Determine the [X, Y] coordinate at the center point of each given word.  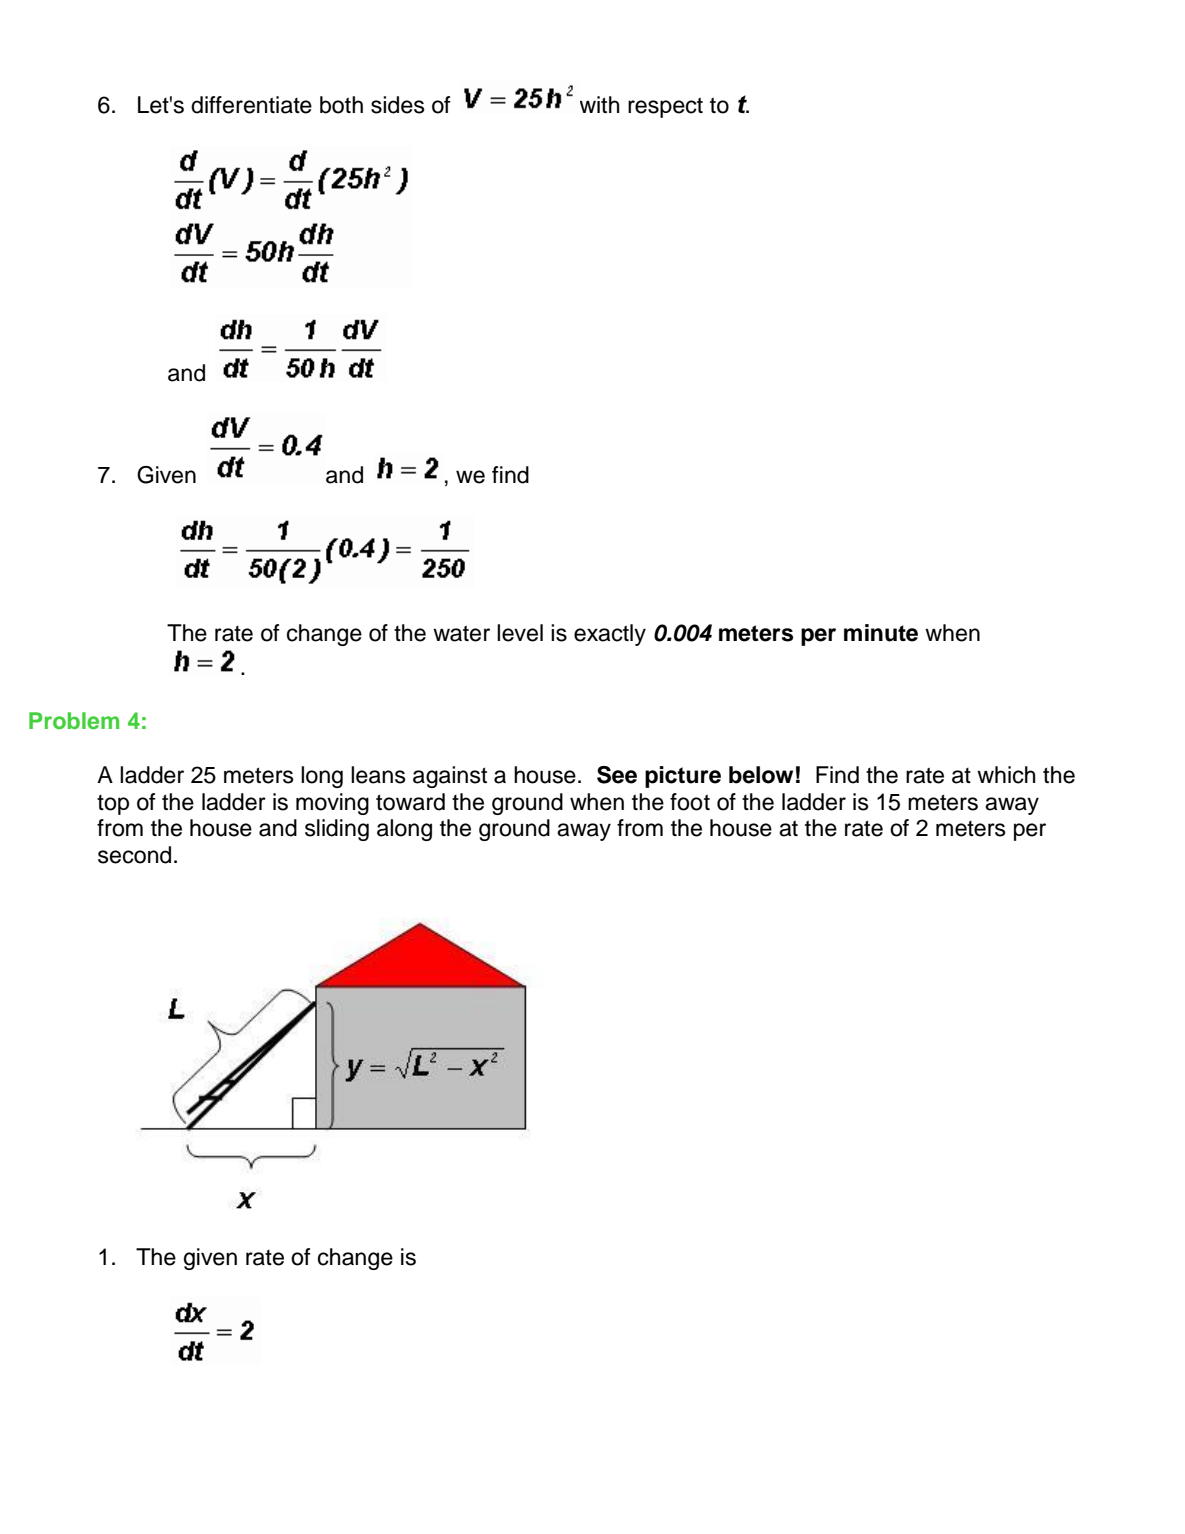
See [617, 775]
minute [881, 633]
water [461, 633]
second [134, 855]
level [520, 633]
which [1006, 775]
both [341, 105]
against [450, 777]
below [761, 775]
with [600, 104]
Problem [74, 720]
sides [398, 105]
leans [378, 775]
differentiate [251, 105]
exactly [610, 635]
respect [665, 107]
